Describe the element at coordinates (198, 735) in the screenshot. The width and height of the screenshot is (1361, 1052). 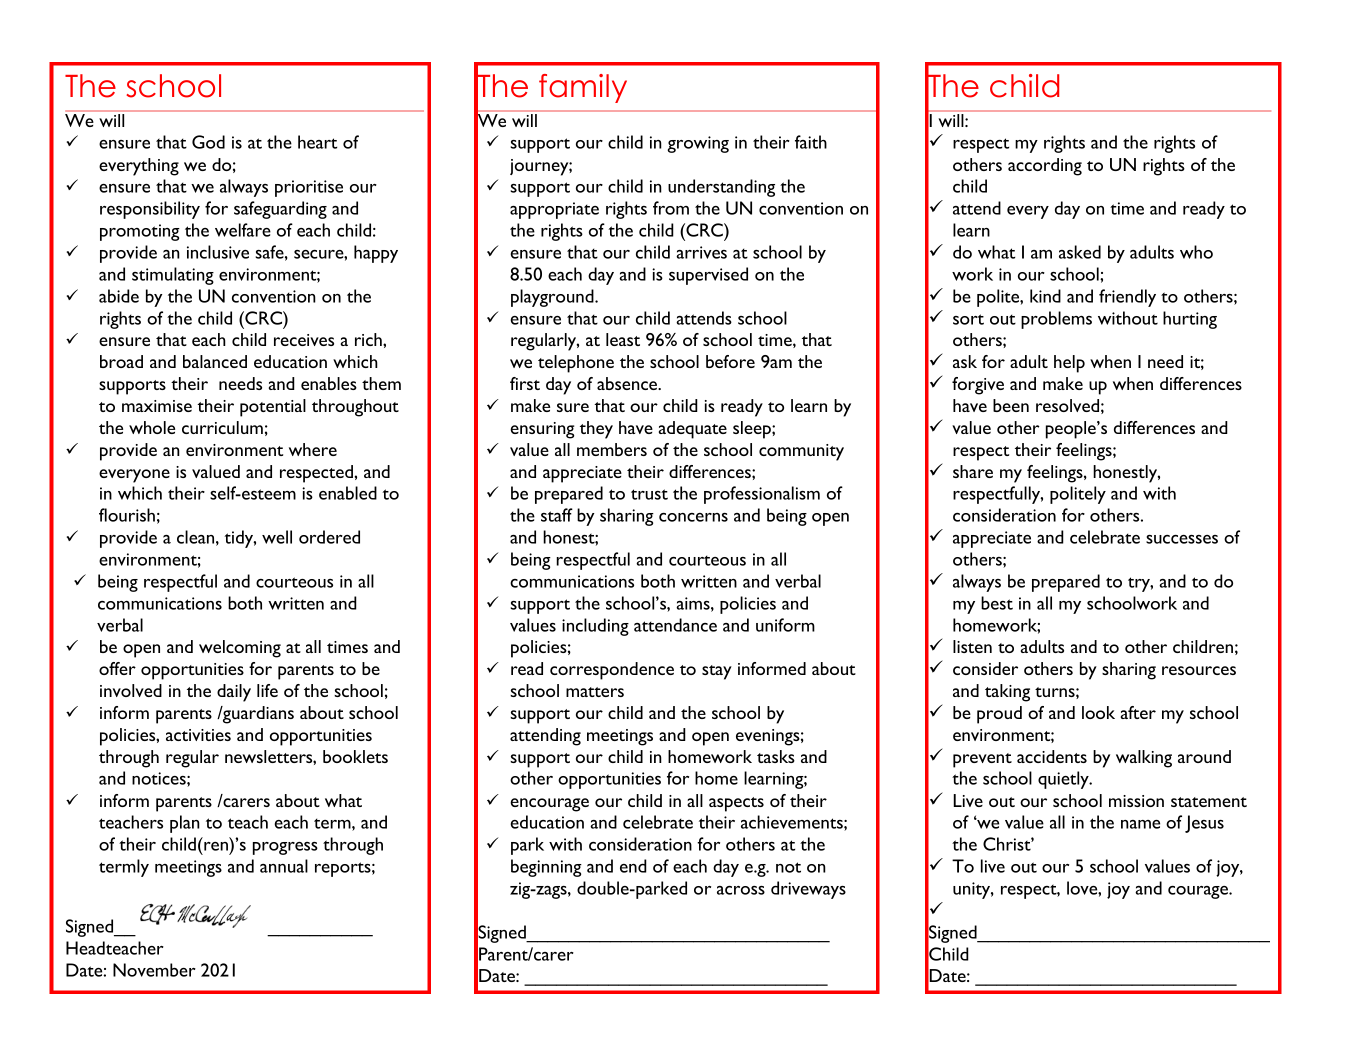
I see `activities` at that location.
